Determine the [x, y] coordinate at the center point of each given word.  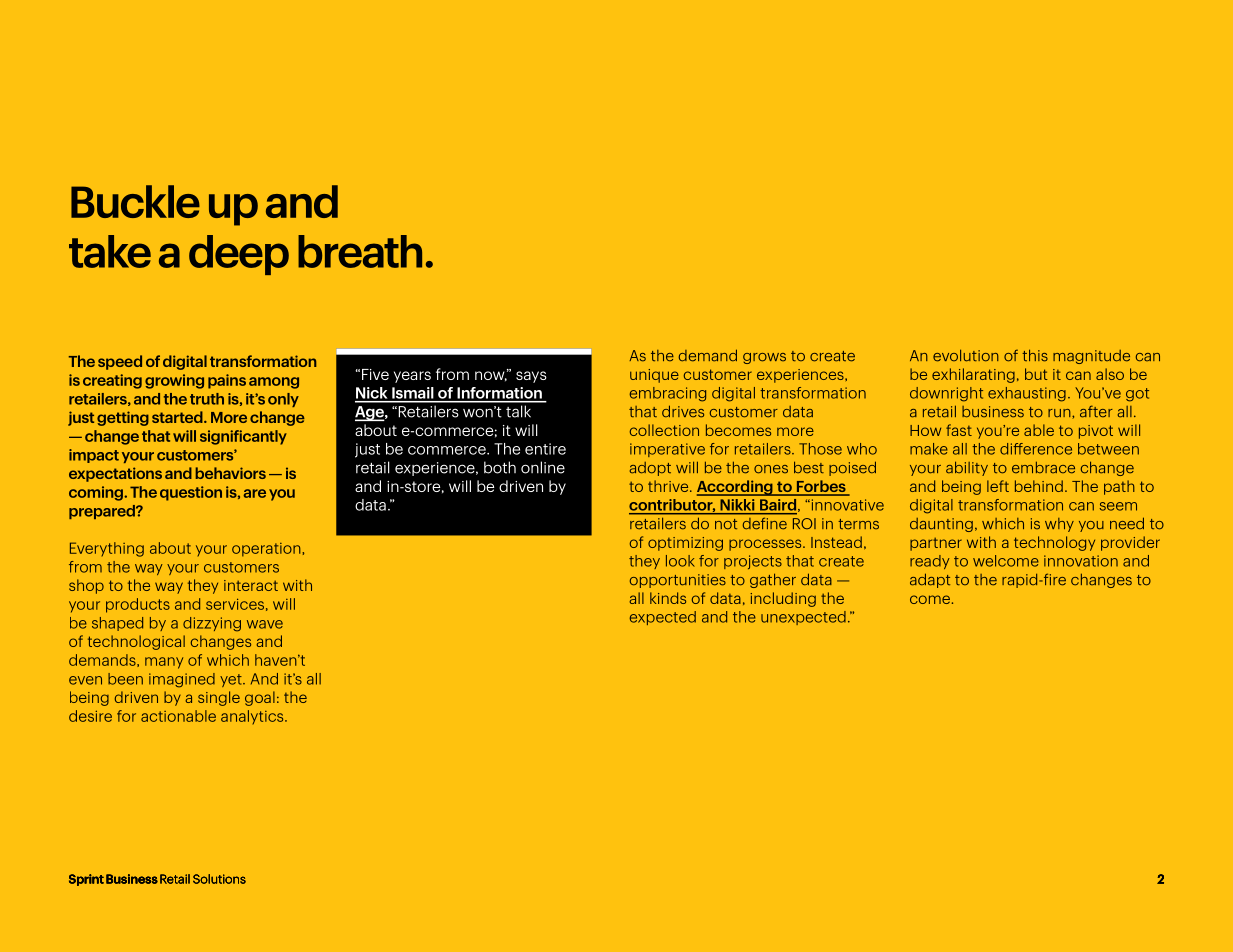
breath [360, 251]
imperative [667, 450]
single [219, 698]
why [1059, 525]
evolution [966, 355]
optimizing [685, 544]
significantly [243, 437]
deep [239, 255]
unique [654, 376]
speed [120, 362]
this [1035, 355]
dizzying [212, 624]
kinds [668, 598]
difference [1036, 449]
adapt [930, 580]
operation [267, 550]
